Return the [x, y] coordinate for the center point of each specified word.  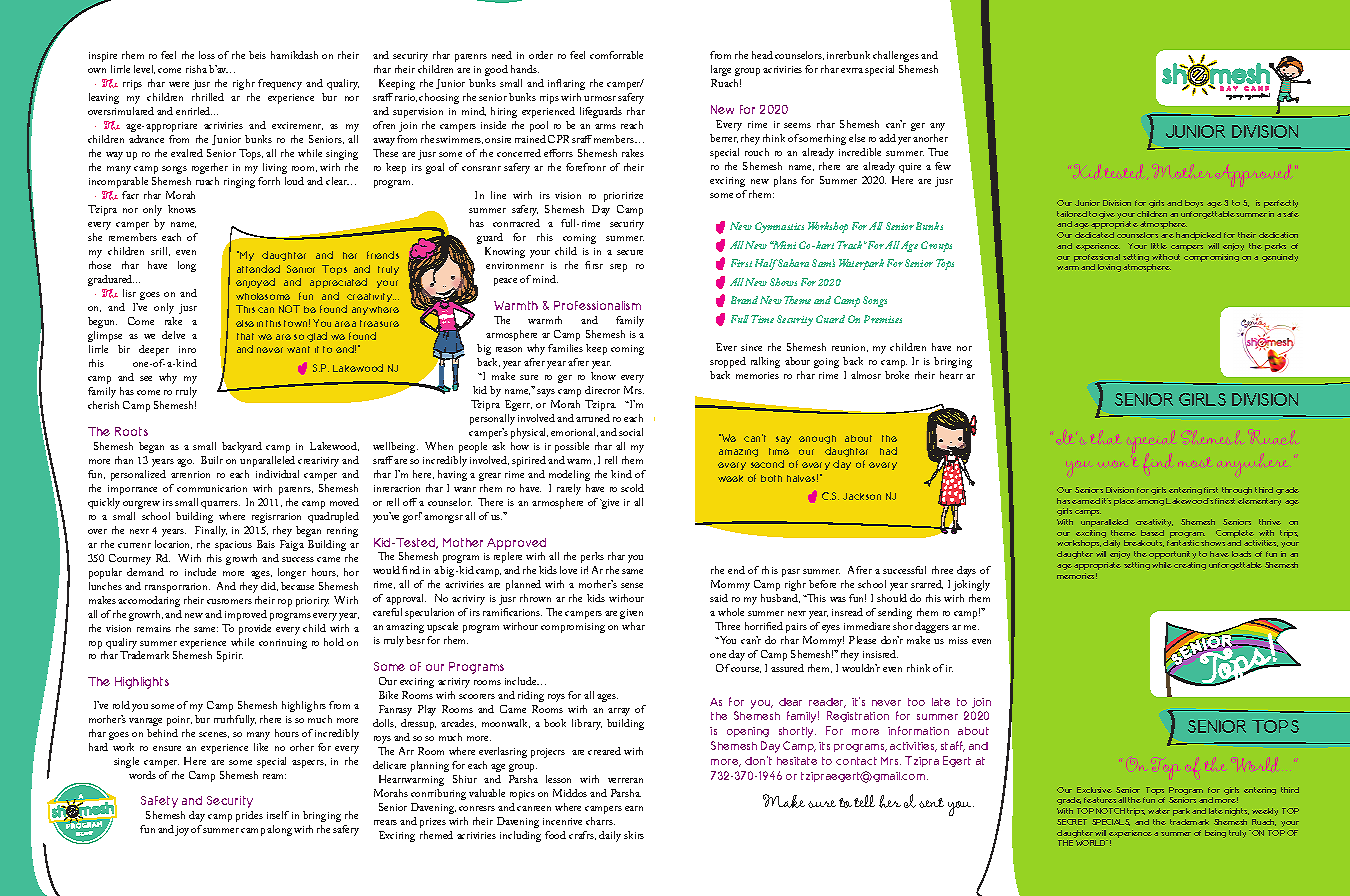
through [1237, 491]
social [631, 432]
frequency [280, 84]
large [721, 70]
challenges [896, 56]
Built [212, 460]
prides [249, 816]
